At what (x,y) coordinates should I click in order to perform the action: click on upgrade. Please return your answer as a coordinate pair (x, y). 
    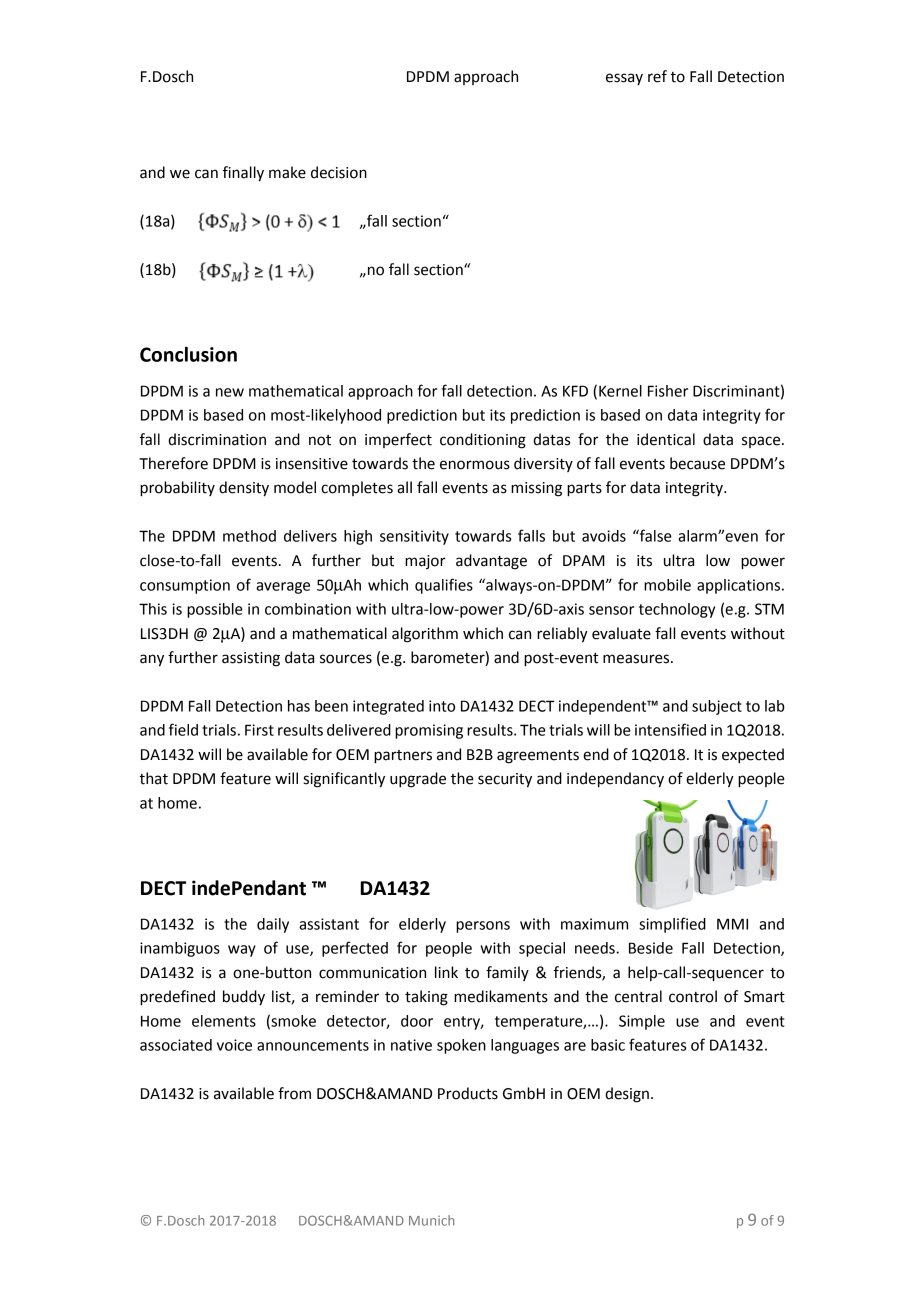
    Looking at the image, I should click on (418, 780).
